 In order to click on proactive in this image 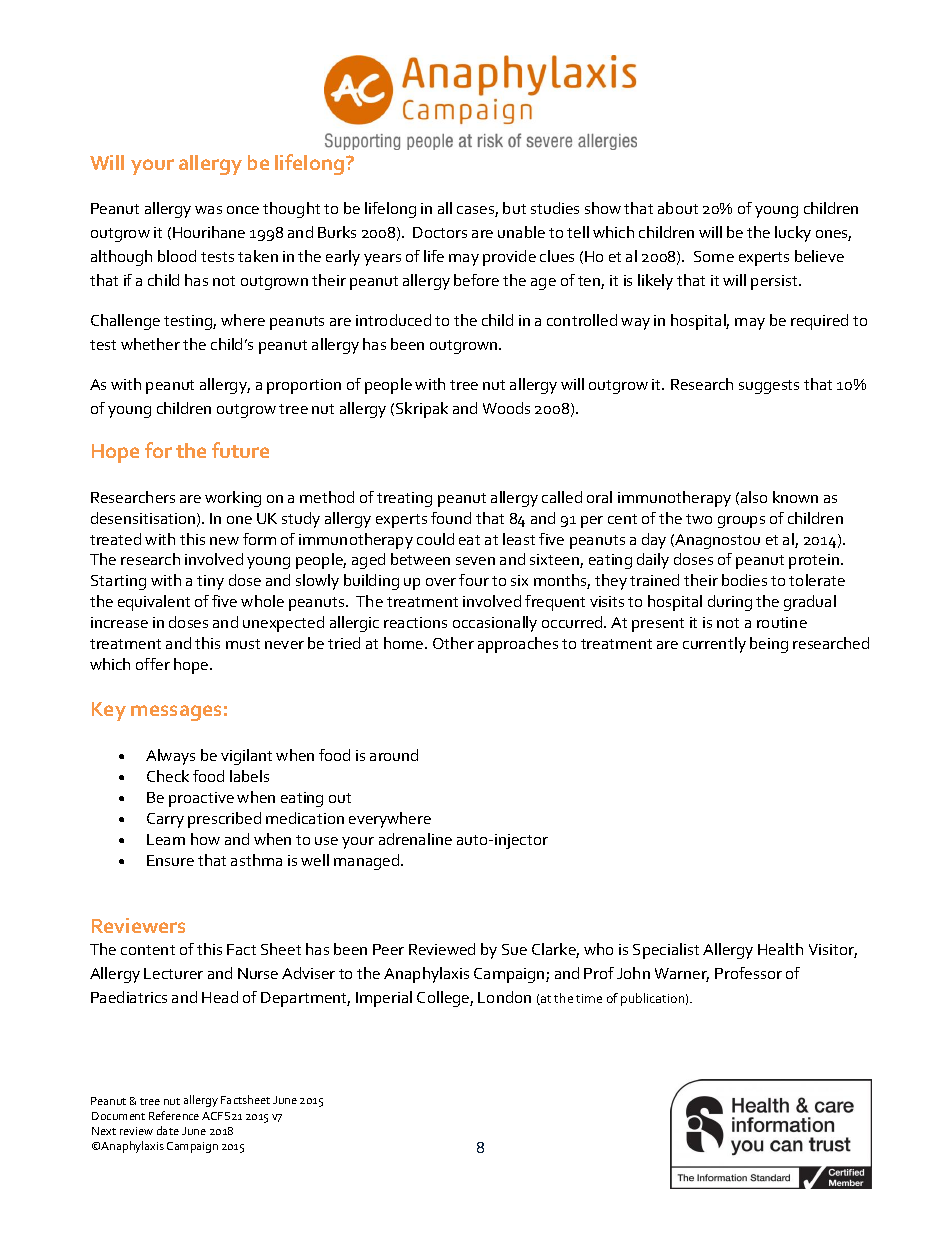, I will do `click(201, 799)`.
